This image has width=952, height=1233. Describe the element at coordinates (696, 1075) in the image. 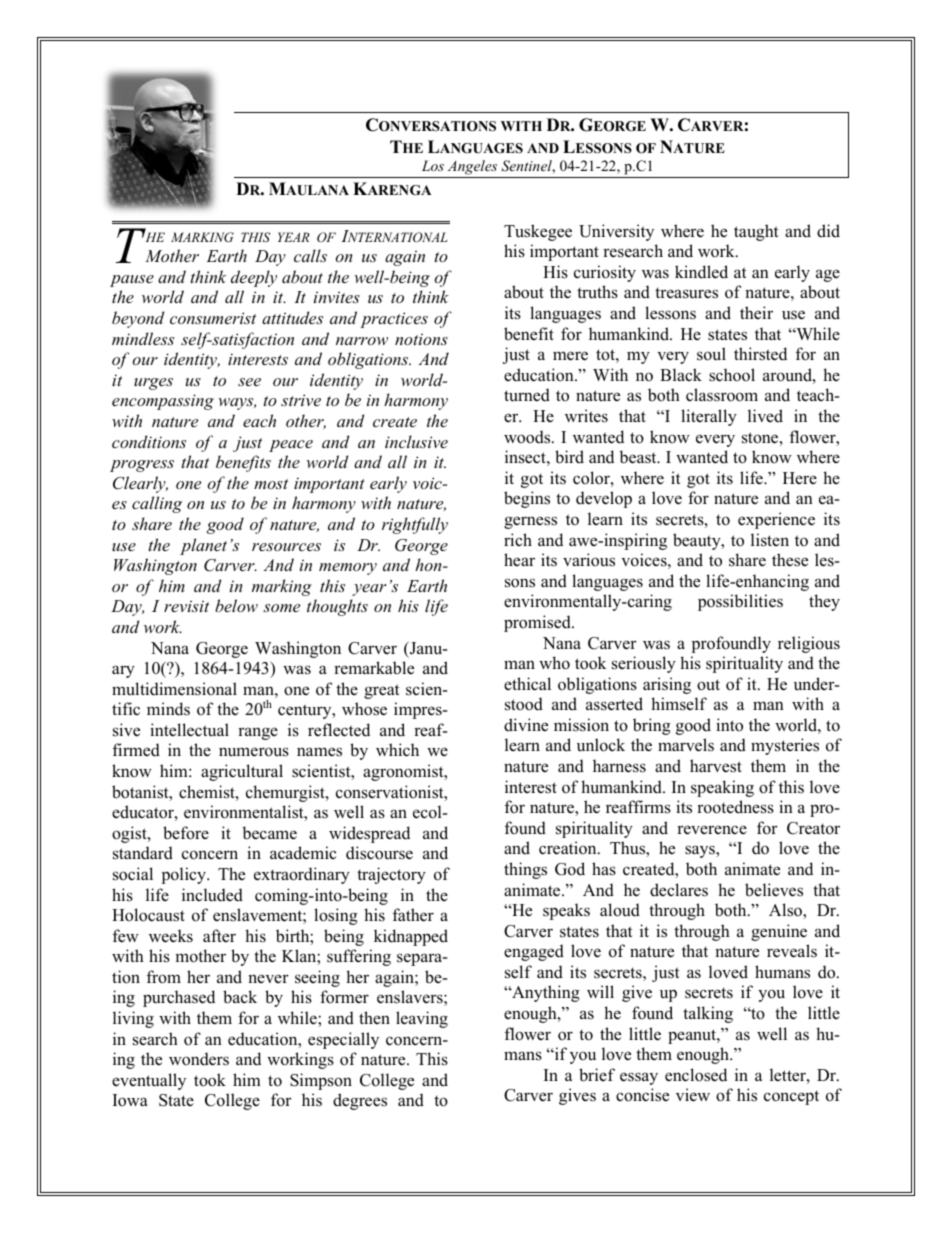

I see `enclosed` at that location.
